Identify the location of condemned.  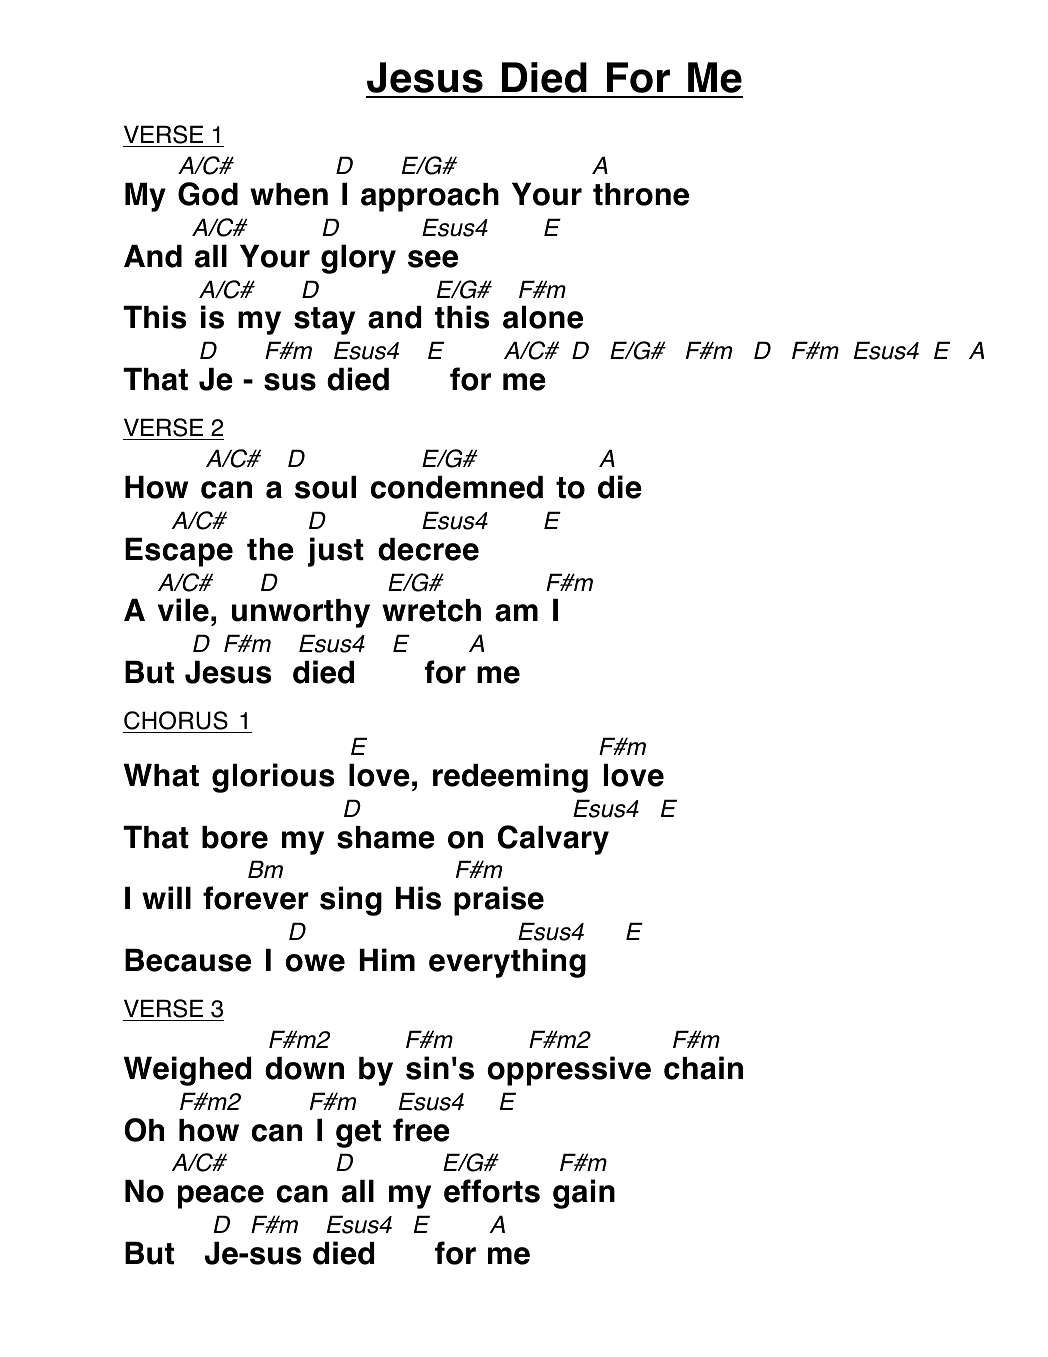
(457, 487).
